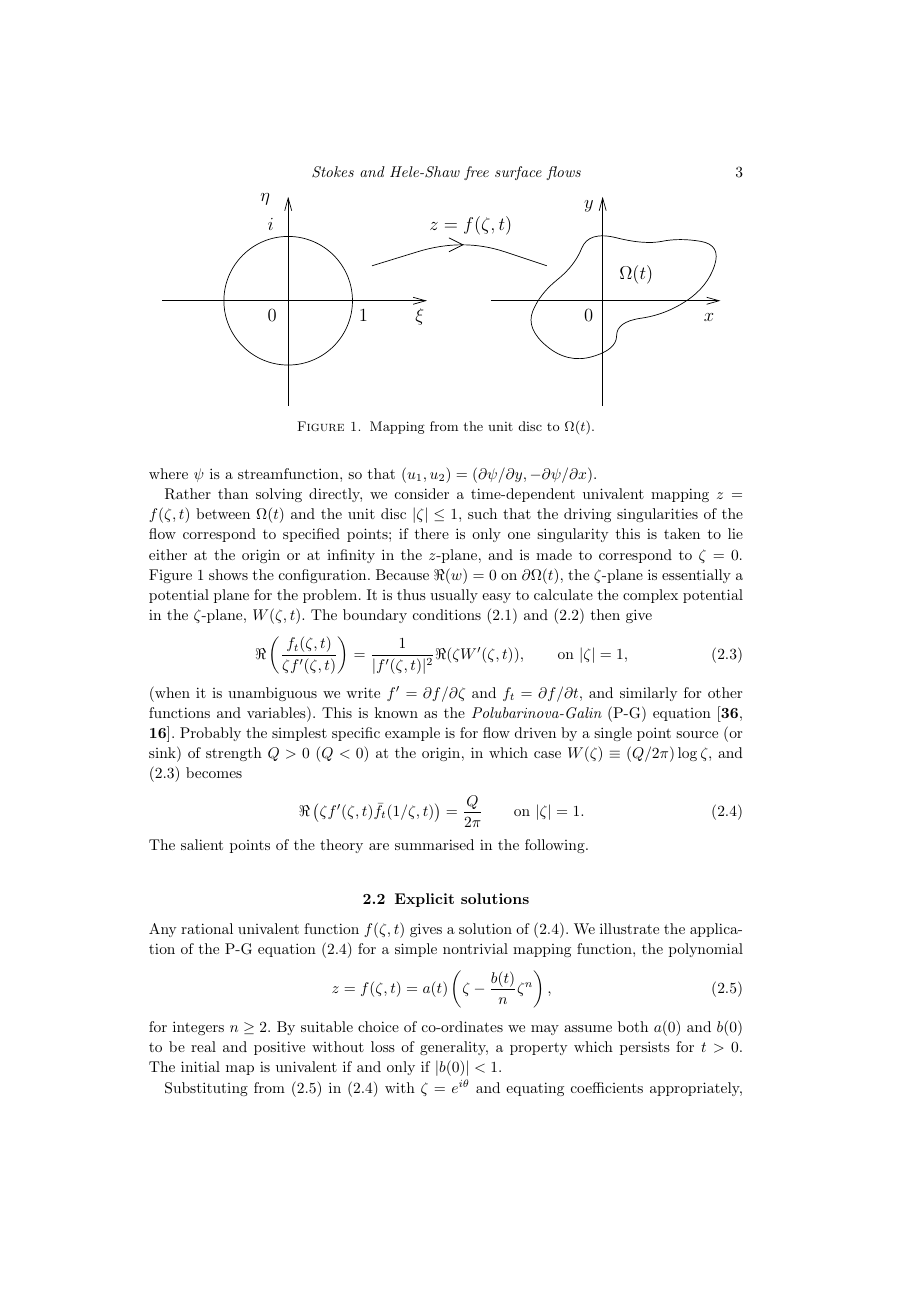 The height and width of the document is (1308, 924). Describe the element at coordinates (650, 596) in the document. I see `complex` at that location.
